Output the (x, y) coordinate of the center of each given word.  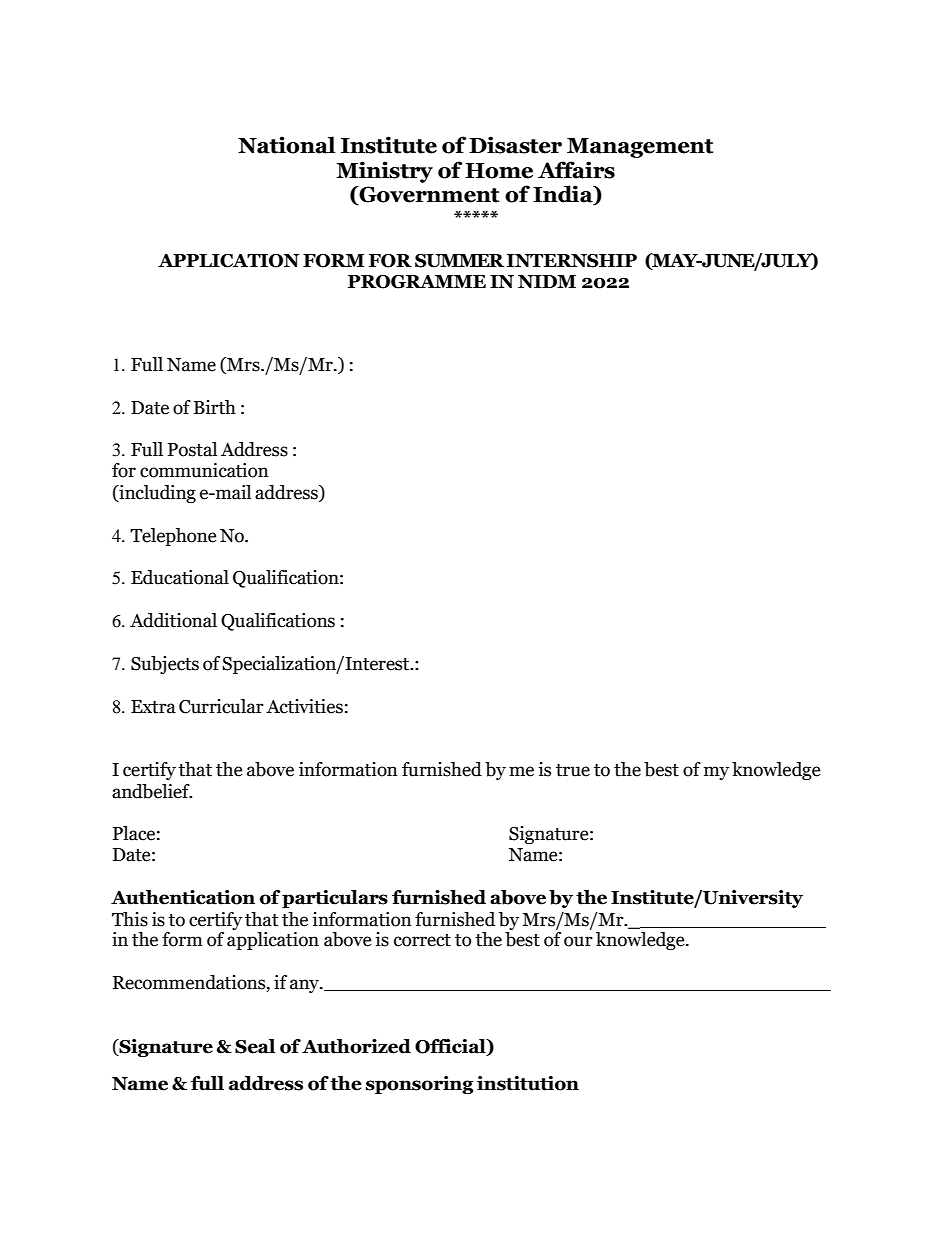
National (286, 145)
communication (204, 470)
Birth (215, 407)
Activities (304, 706)
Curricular (221, 706)
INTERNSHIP (572, 261)
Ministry (384, 172)
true (573, 770)
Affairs (576, 170)
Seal (255, 1046)
